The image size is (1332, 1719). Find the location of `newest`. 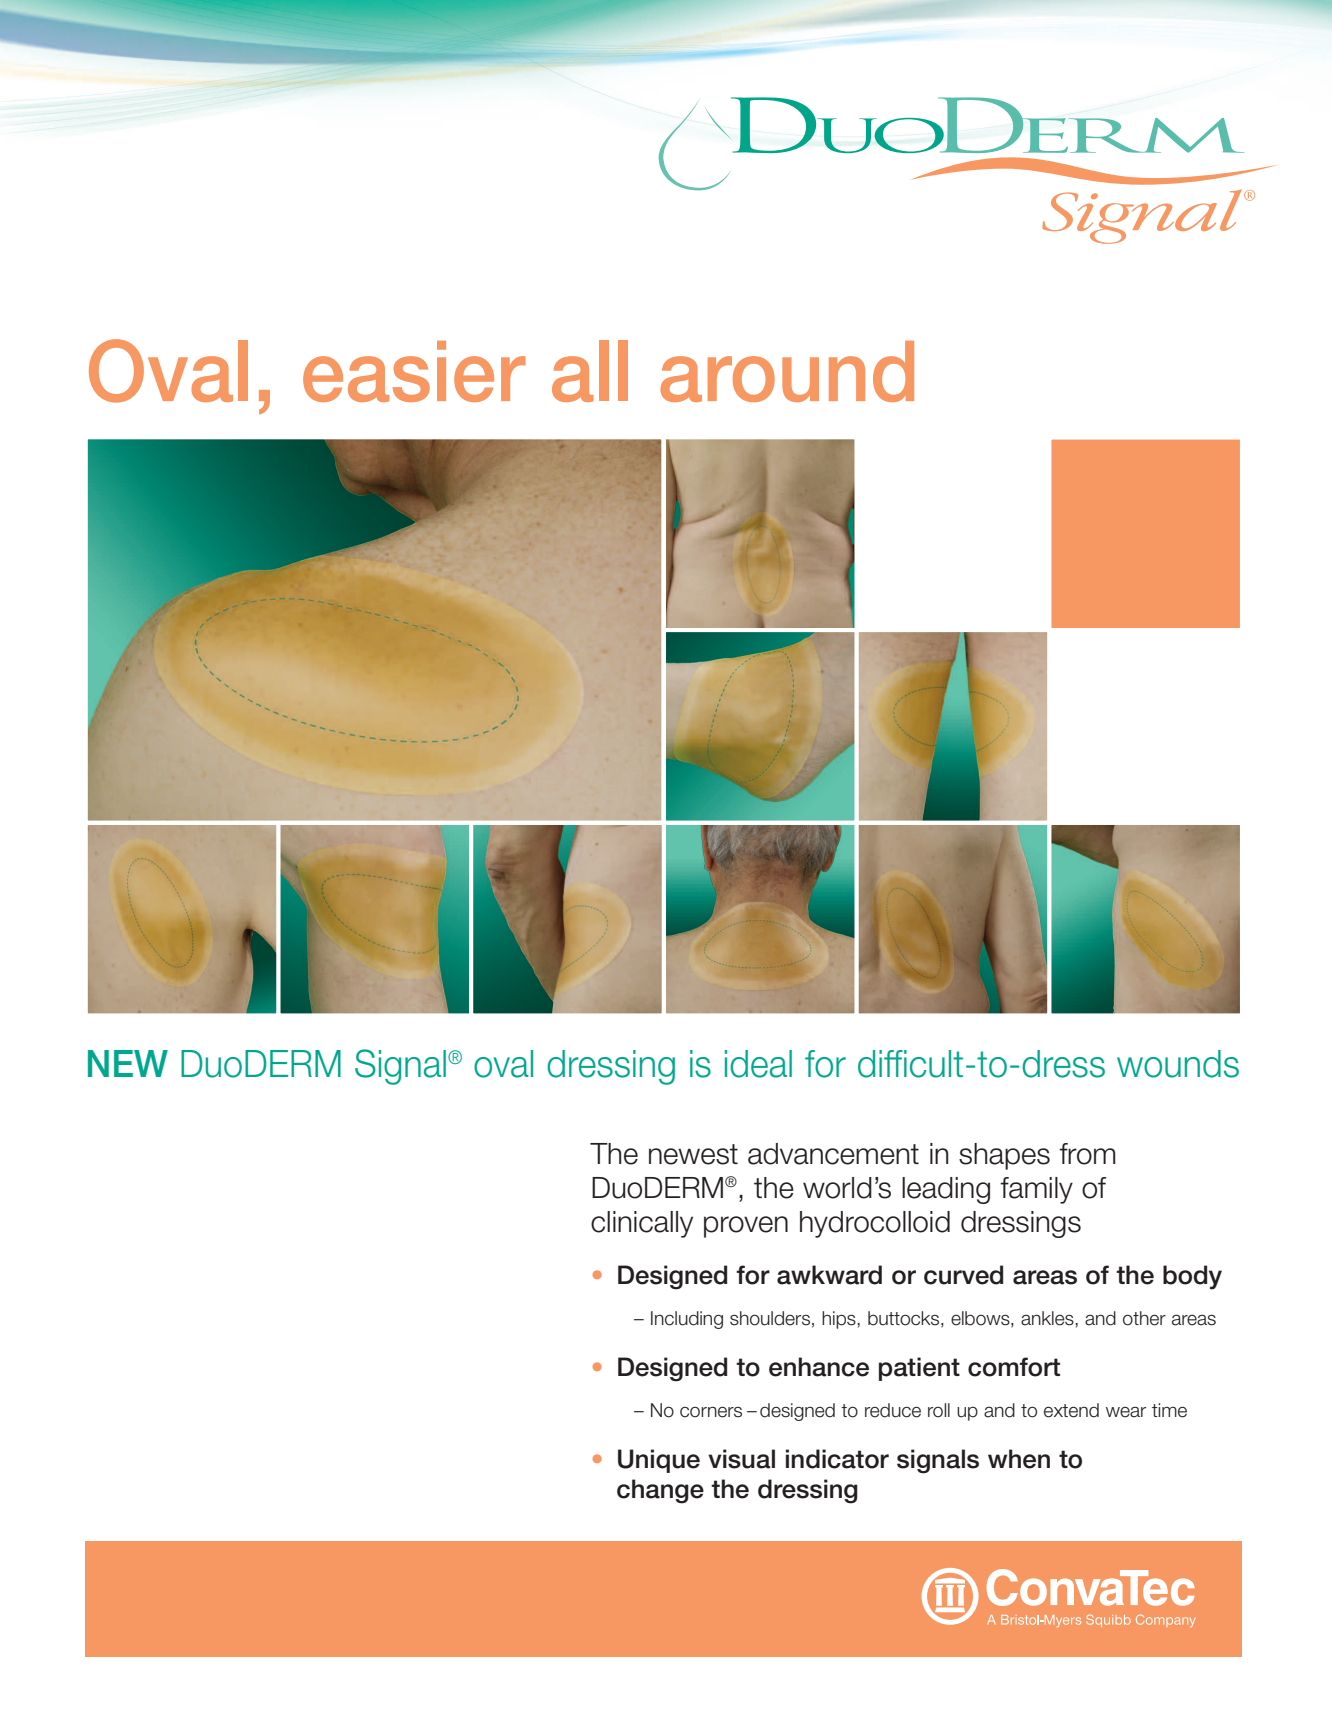

newest is located at coordinates (693, 1154).
